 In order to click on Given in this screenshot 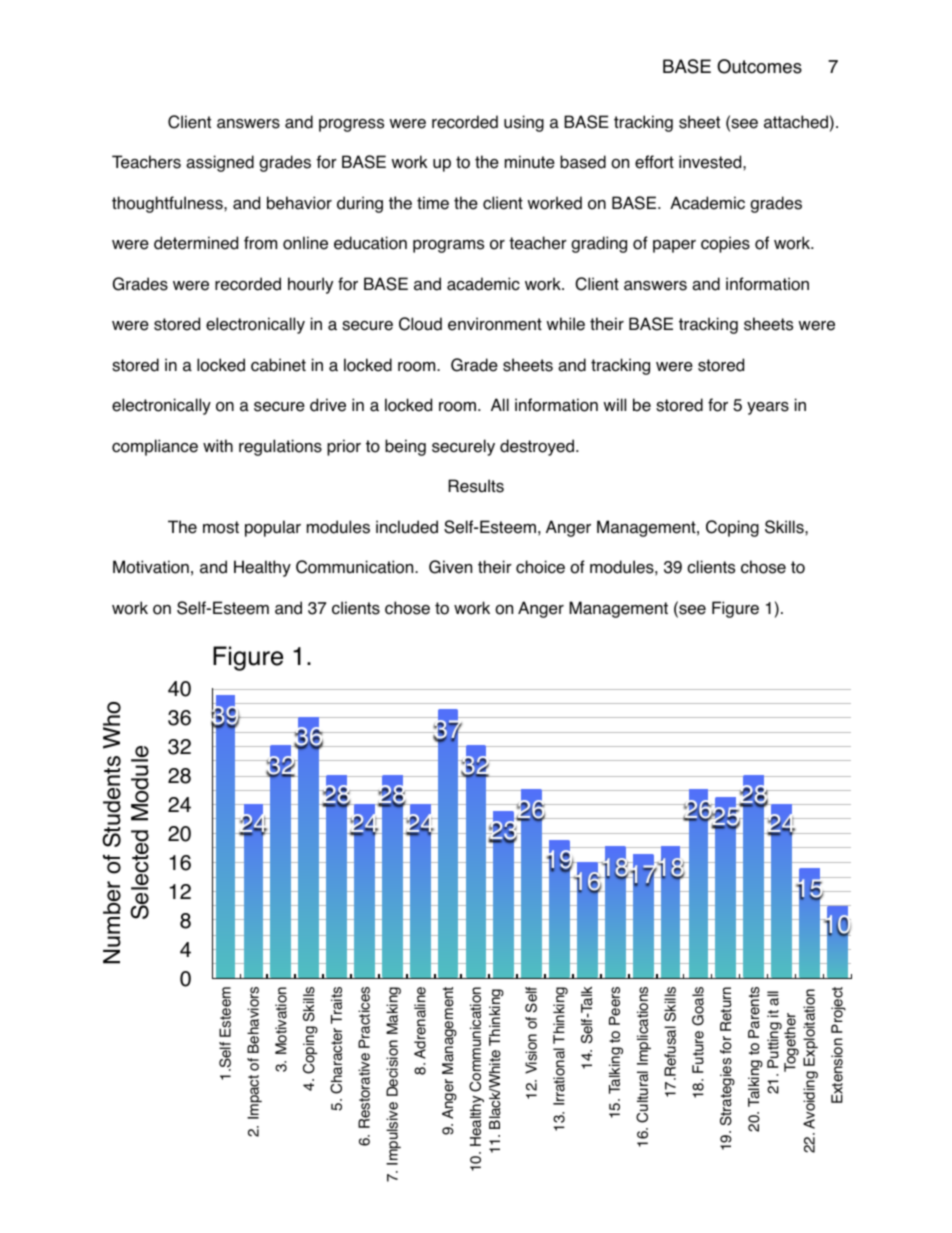, I will do `click(450, 567)`.
